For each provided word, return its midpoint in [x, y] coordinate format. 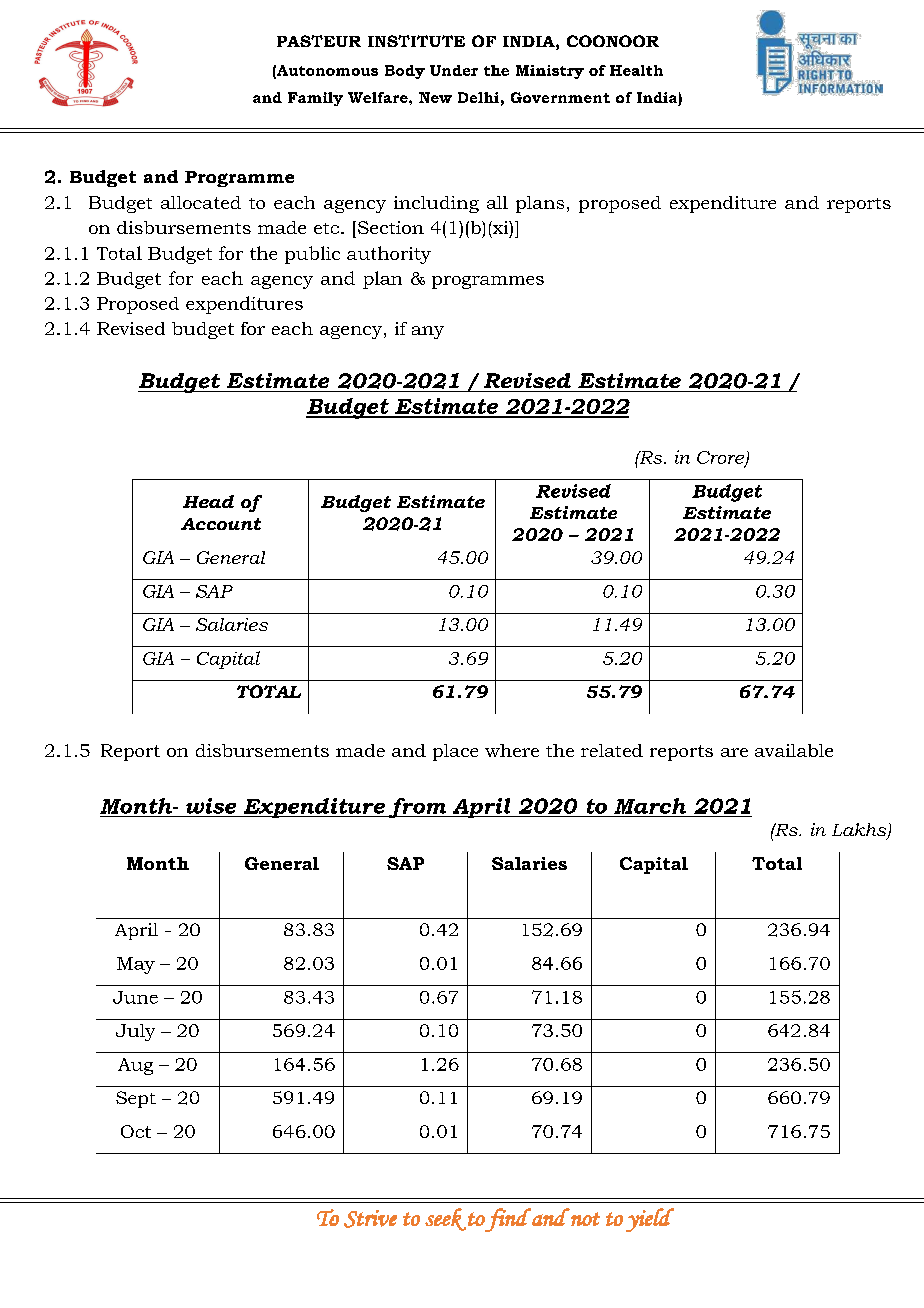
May [136, 965]
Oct [136, 1131]
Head [208, 501]
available [794, 750]
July [135, 1032]
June [135, 997]
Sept [136, 1099]
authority [389, 255]
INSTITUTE [416, 41]
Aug [135, 1066]
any [428, 332]
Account [221, 524]
